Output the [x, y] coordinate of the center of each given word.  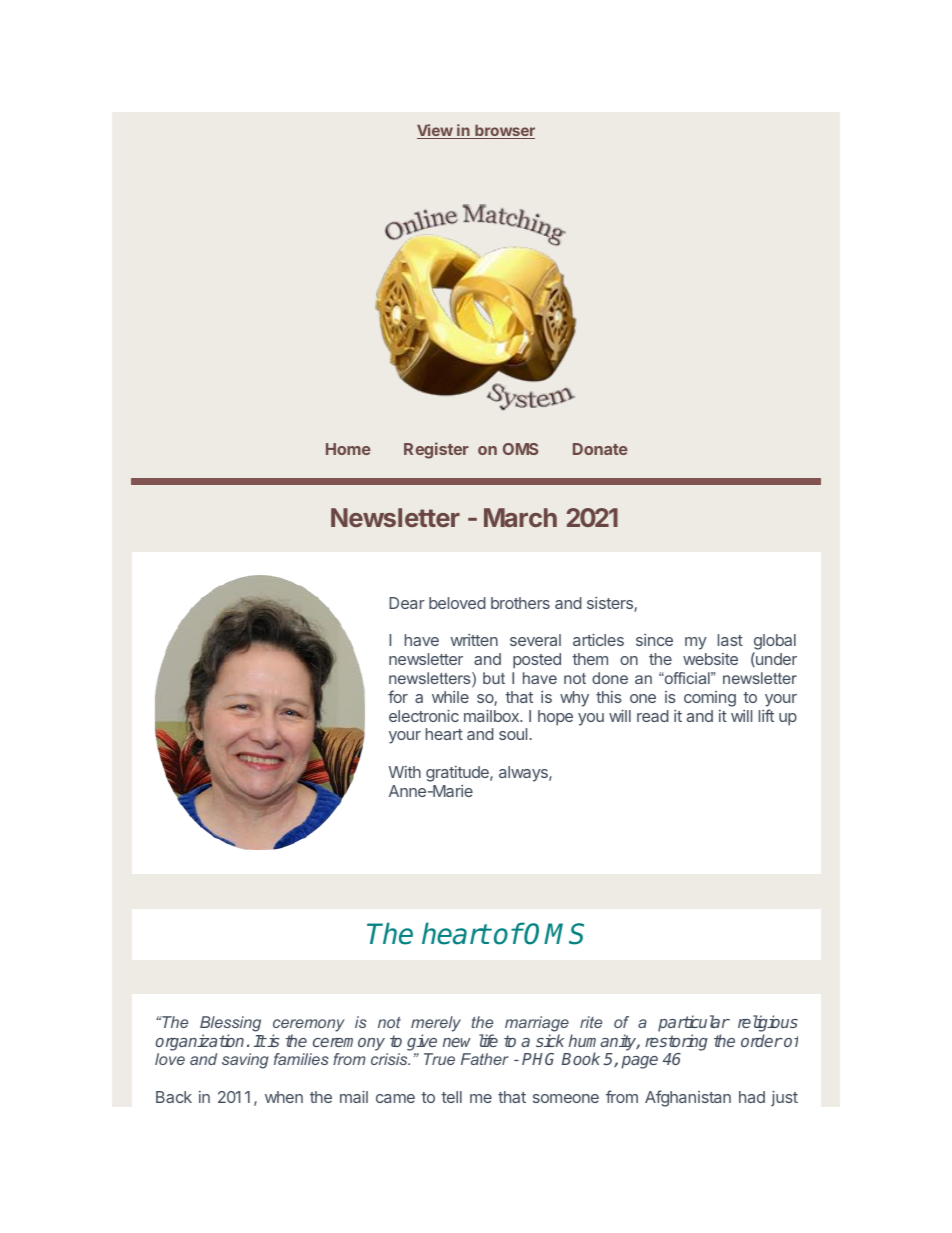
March [520, 517]
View [435, 131]
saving [245, 1061]
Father [485, 1059]
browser [504, 132]
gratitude [458, 774]
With [405, 772]
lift [766, 715]
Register [436, 450]
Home [348, 449]
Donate [600, 449]
